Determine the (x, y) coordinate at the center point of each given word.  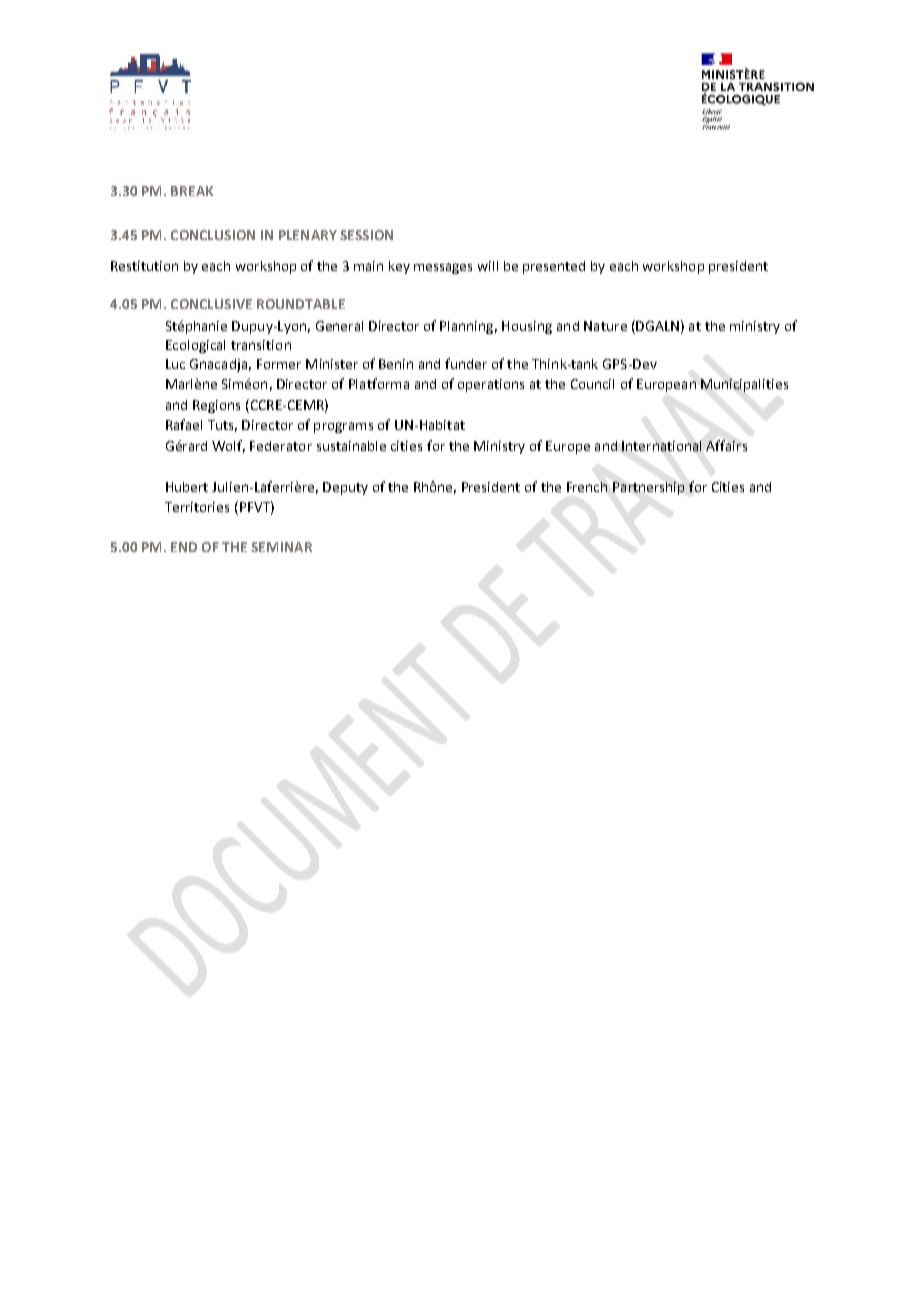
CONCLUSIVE (211, 304)
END (184, 547)
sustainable (351, 446)
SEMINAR (281, 547)
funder (466, 363)
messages (443, 268)
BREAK (192, 191)
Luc (175, 364)
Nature (605, 326)
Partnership (648, 488)
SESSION (366, 235)
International (661, 446)
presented (554, 267)
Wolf (228, 446)
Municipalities (744, 385)
